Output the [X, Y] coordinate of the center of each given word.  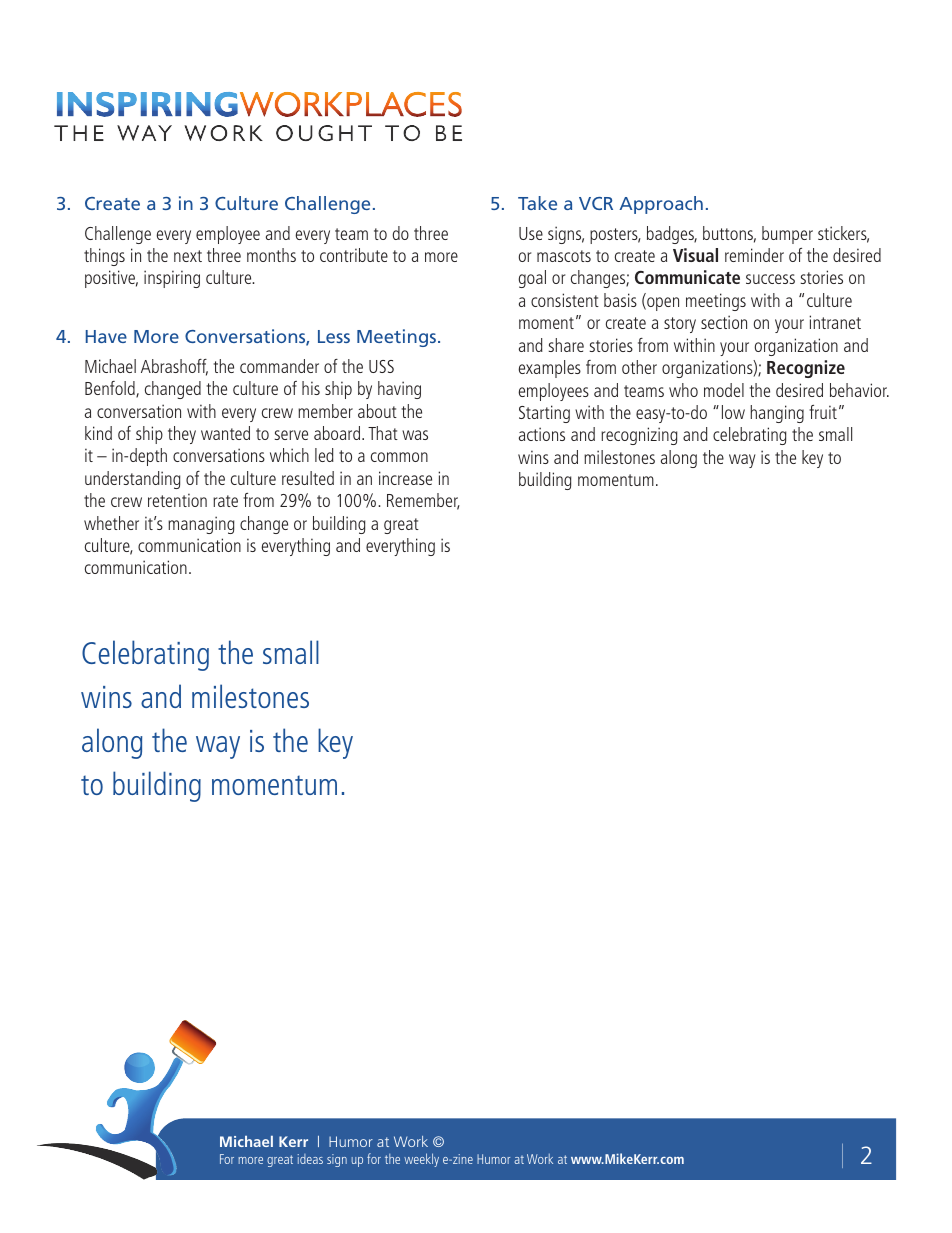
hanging [777, 414]
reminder [754, 255]
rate [225, 501]
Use [531, 233]
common [399, 457]
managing [201, 525]
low [733, 412]
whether [111, 523]
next [188, 256]
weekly [421, 1160]
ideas [310, 1159]
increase [405, 478]
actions [542, 434]
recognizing [639, 436]
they [182, 435]
